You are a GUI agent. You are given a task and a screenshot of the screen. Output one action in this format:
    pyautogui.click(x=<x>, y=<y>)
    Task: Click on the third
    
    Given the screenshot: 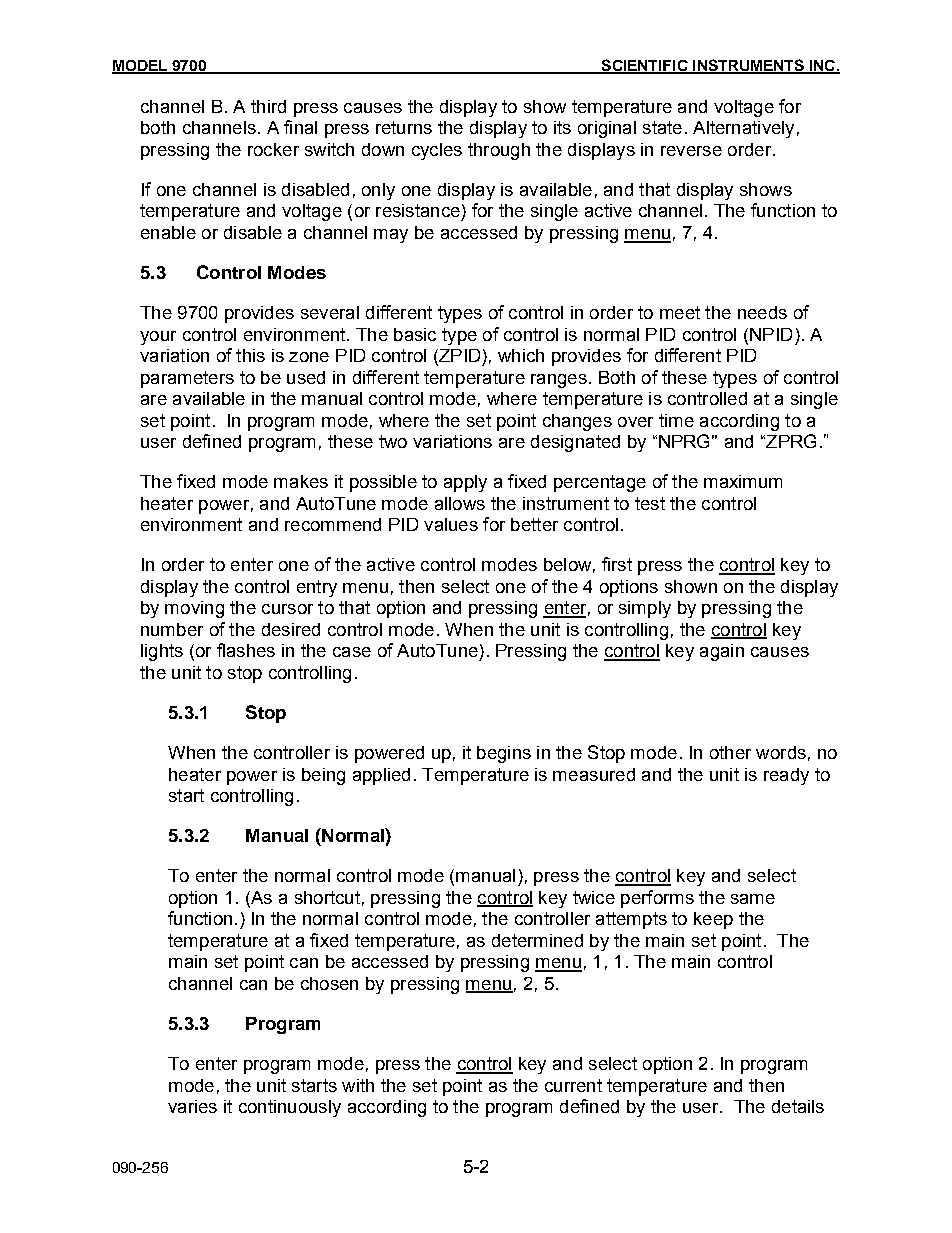 What is the action you would take?
    pyautogui.click(x=268, y=106)
